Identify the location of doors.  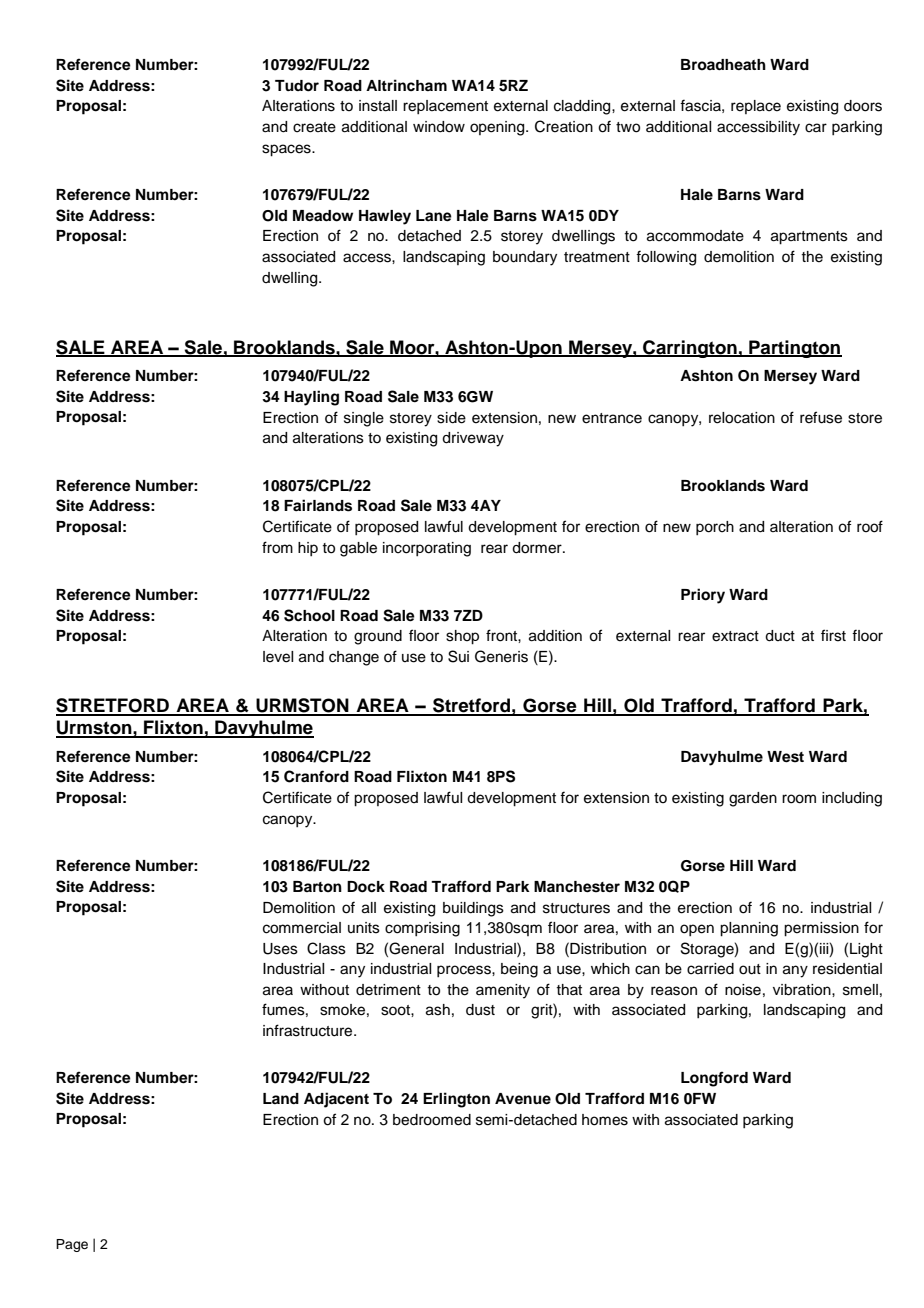
(863, 106).
